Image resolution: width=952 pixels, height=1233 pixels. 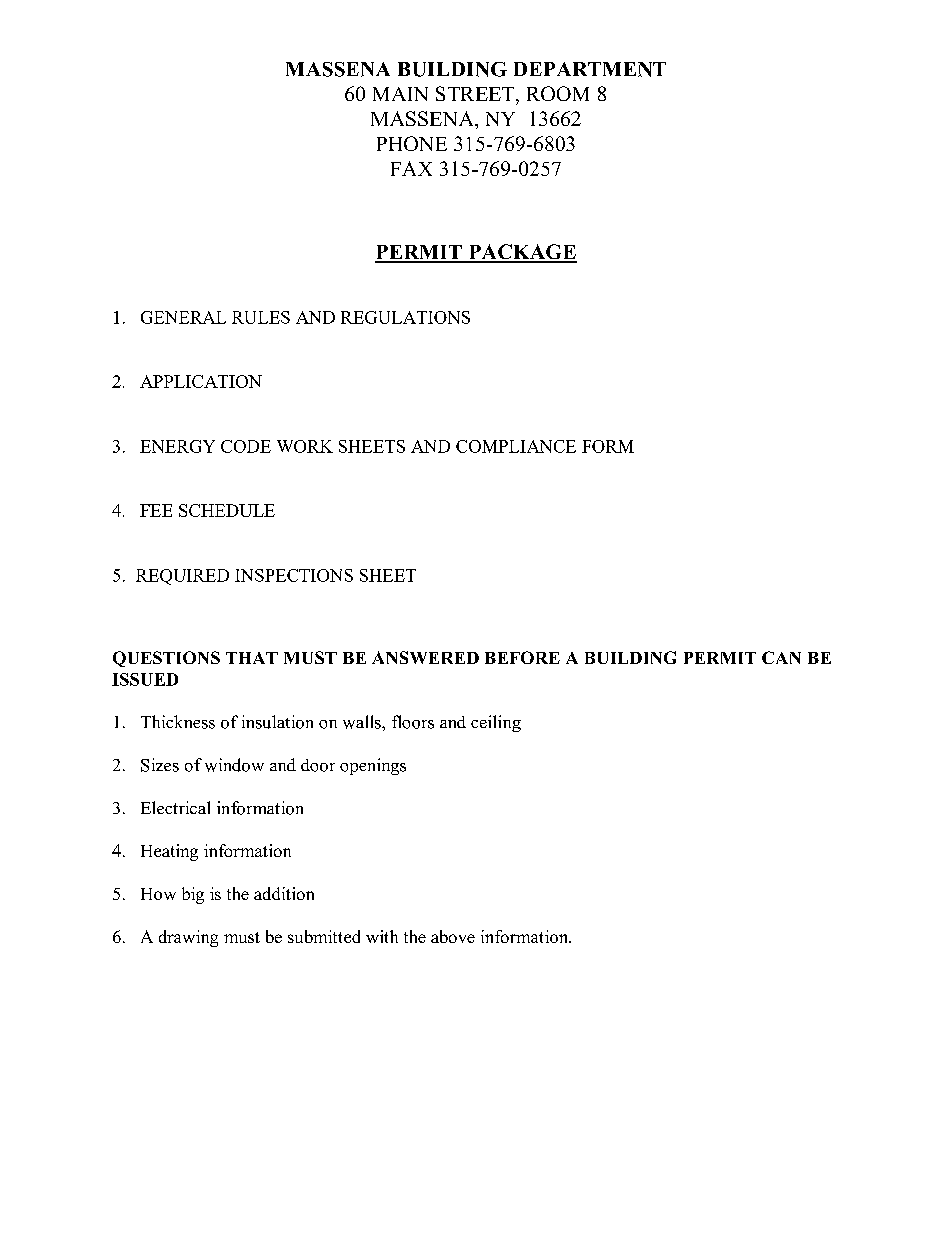 What do you see at coordinates (400, 94) in the screenshot?
I see `MAIN` at bounding box center [400, 94].
